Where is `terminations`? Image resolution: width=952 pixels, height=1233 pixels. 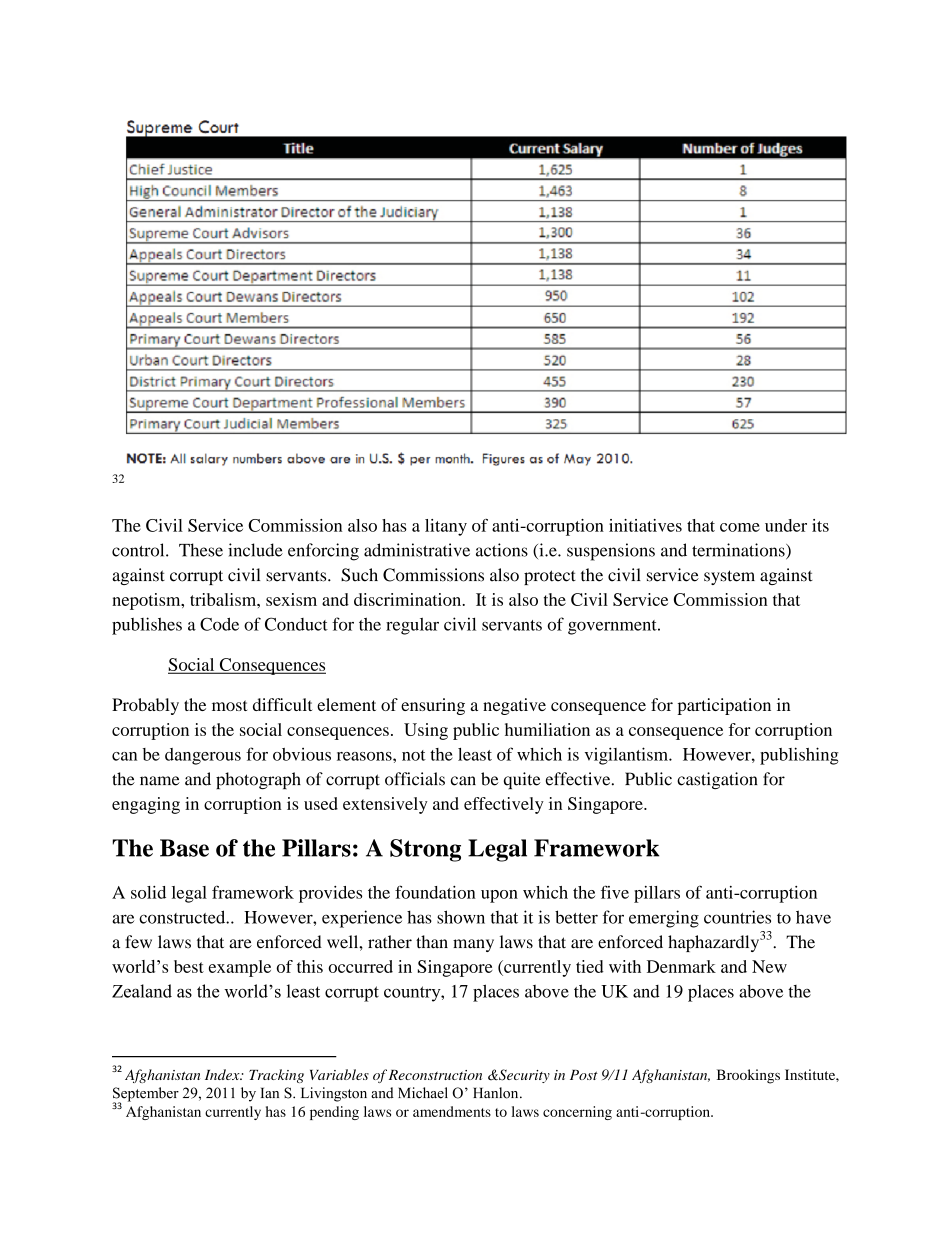
terminations is located at coordinates (739, 551).
